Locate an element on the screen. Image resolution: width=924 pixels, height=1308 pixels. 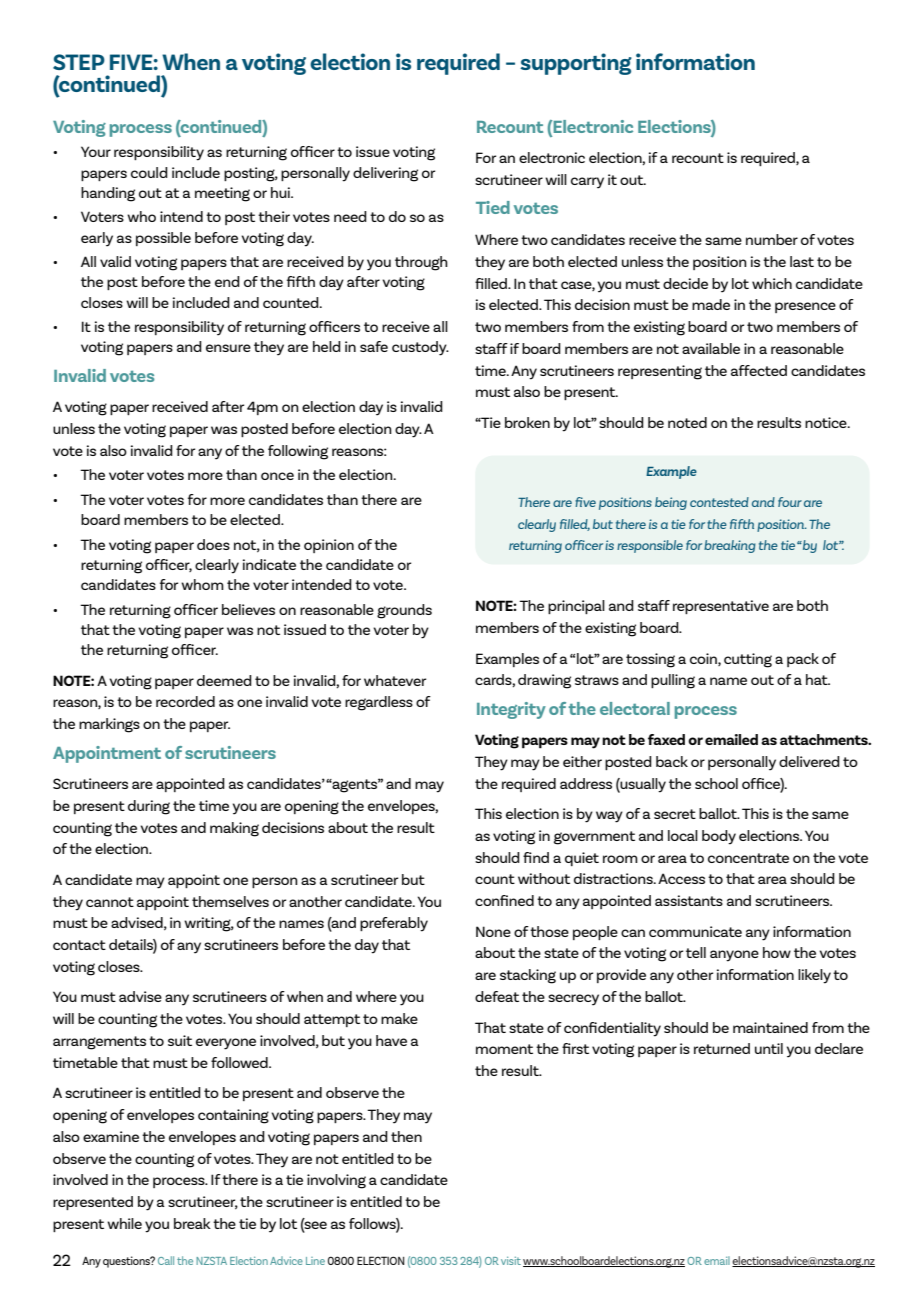
body is located at coordinates (719, 837).
